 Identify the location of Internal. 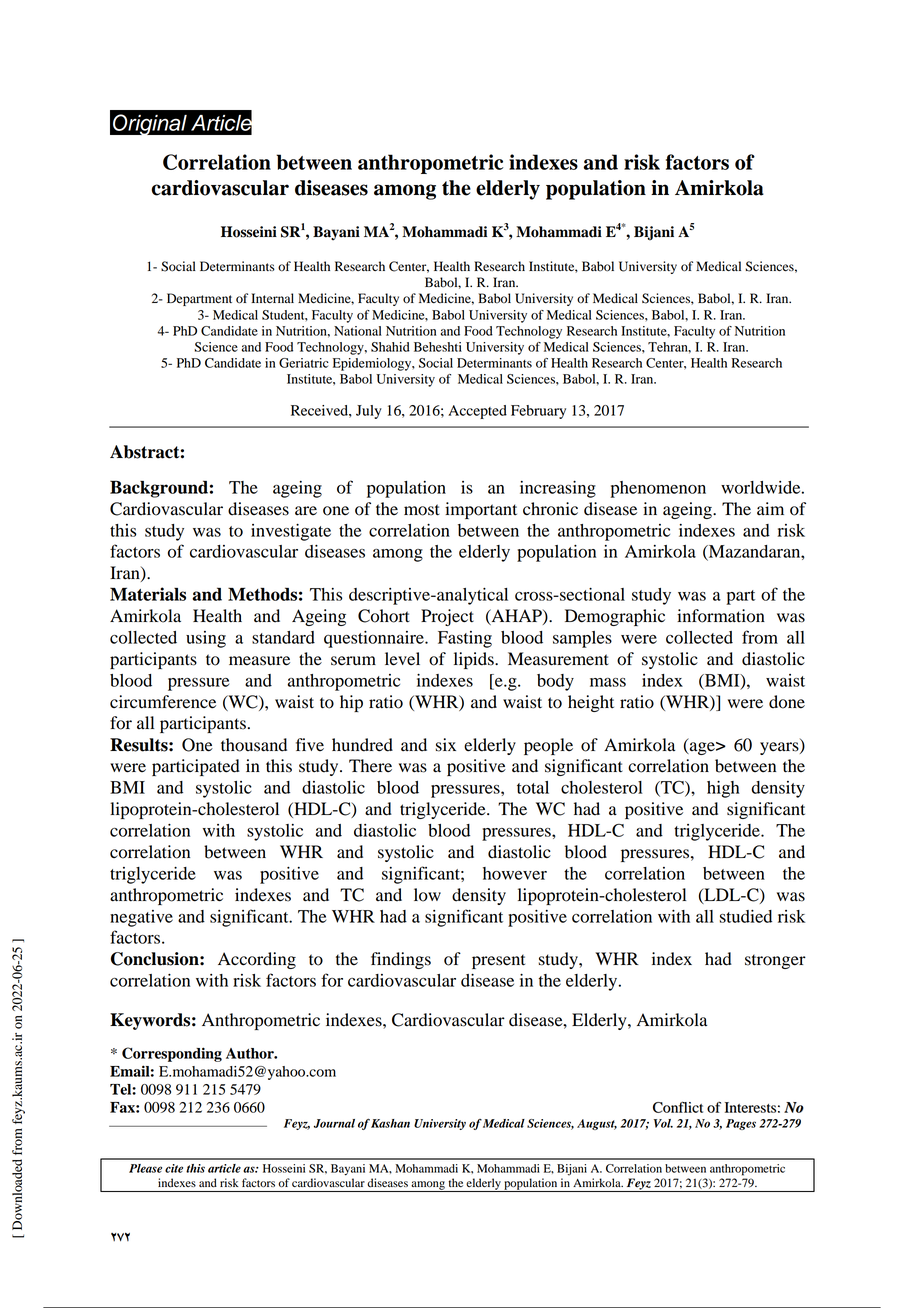
(272, 298).
